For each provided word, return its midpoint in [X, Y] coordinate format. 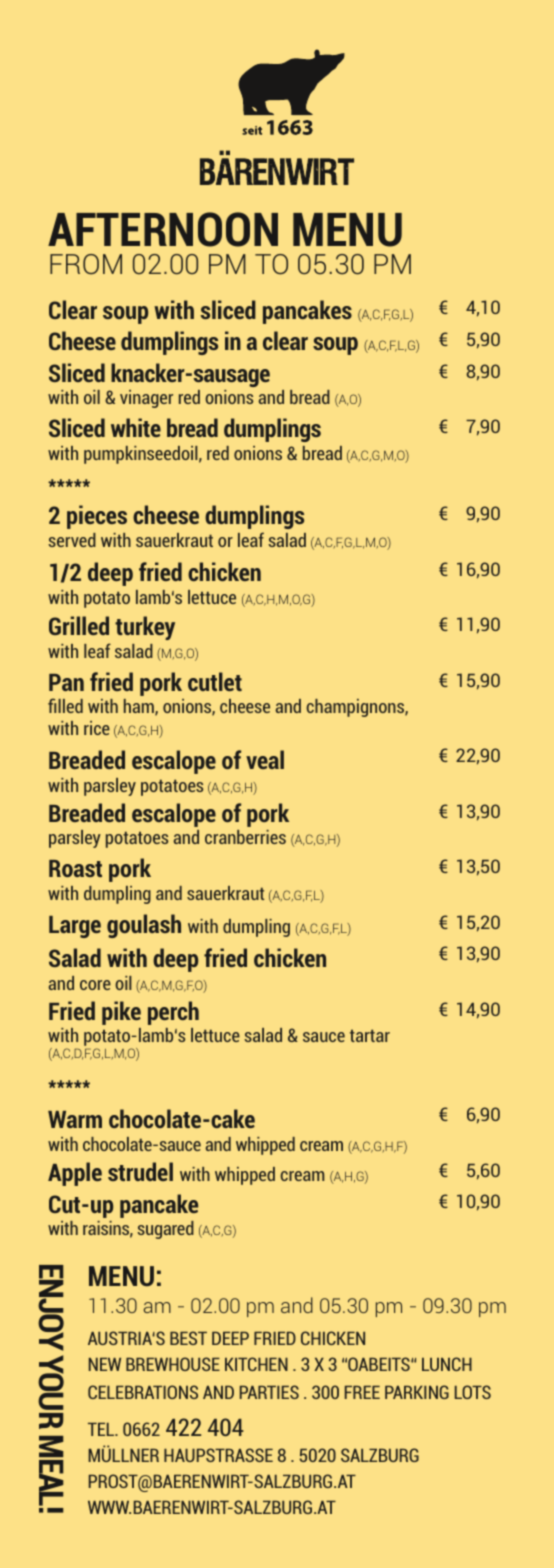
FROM [86, 264]
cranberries [245, 837]
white [136, 427]
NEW [105, 1364]
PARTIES [269, 1392]
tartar [370, 1035]
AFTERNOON [163, 229]
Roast [75, 868]
